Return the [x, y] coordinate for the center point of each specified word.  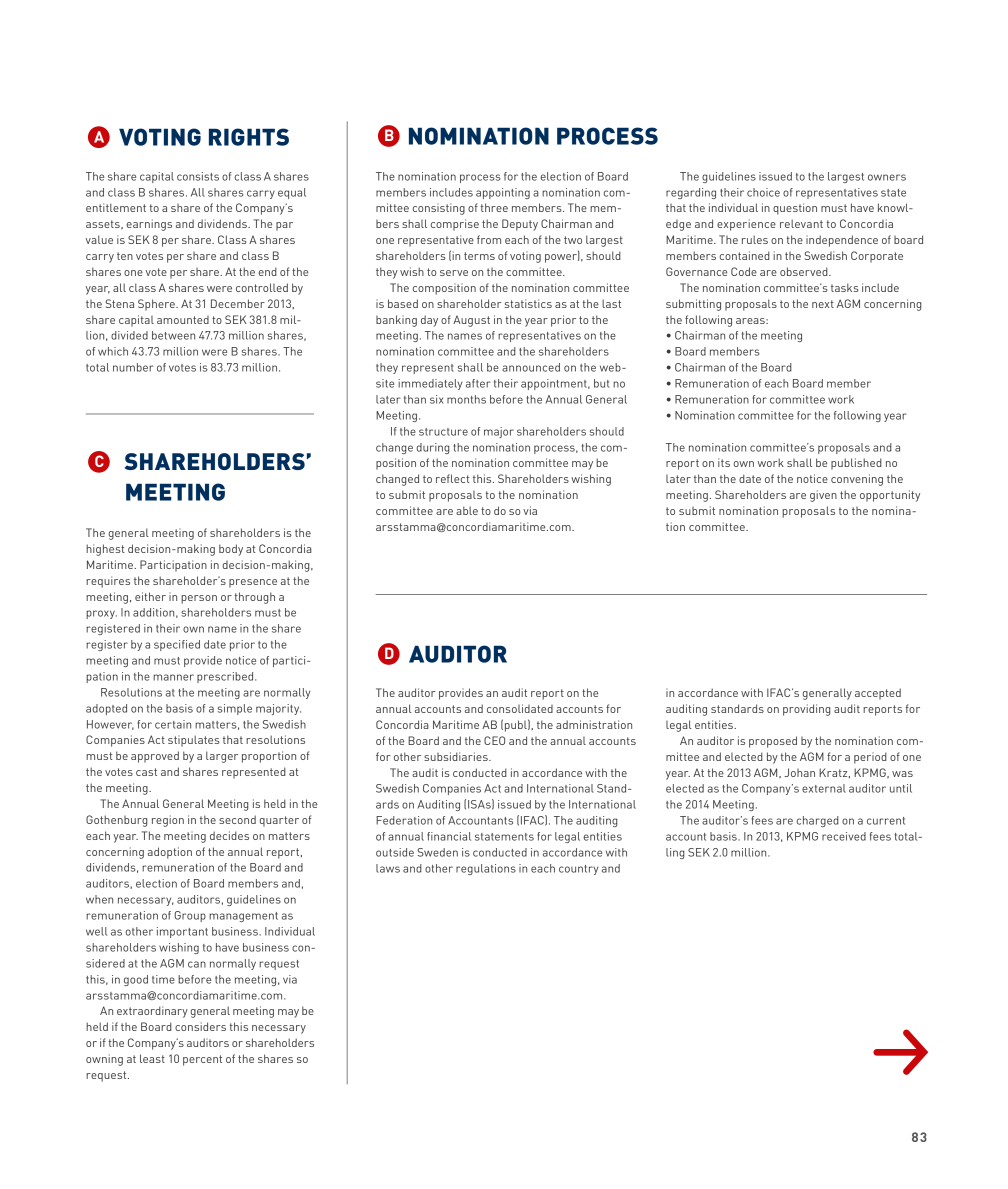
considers [200, 1026]
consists [198, 176]
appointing [503, 193]
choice [763, 192]
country [578, 870]
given [823, 496]
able [467, 510]
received [844, 836]
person [199, 599]
